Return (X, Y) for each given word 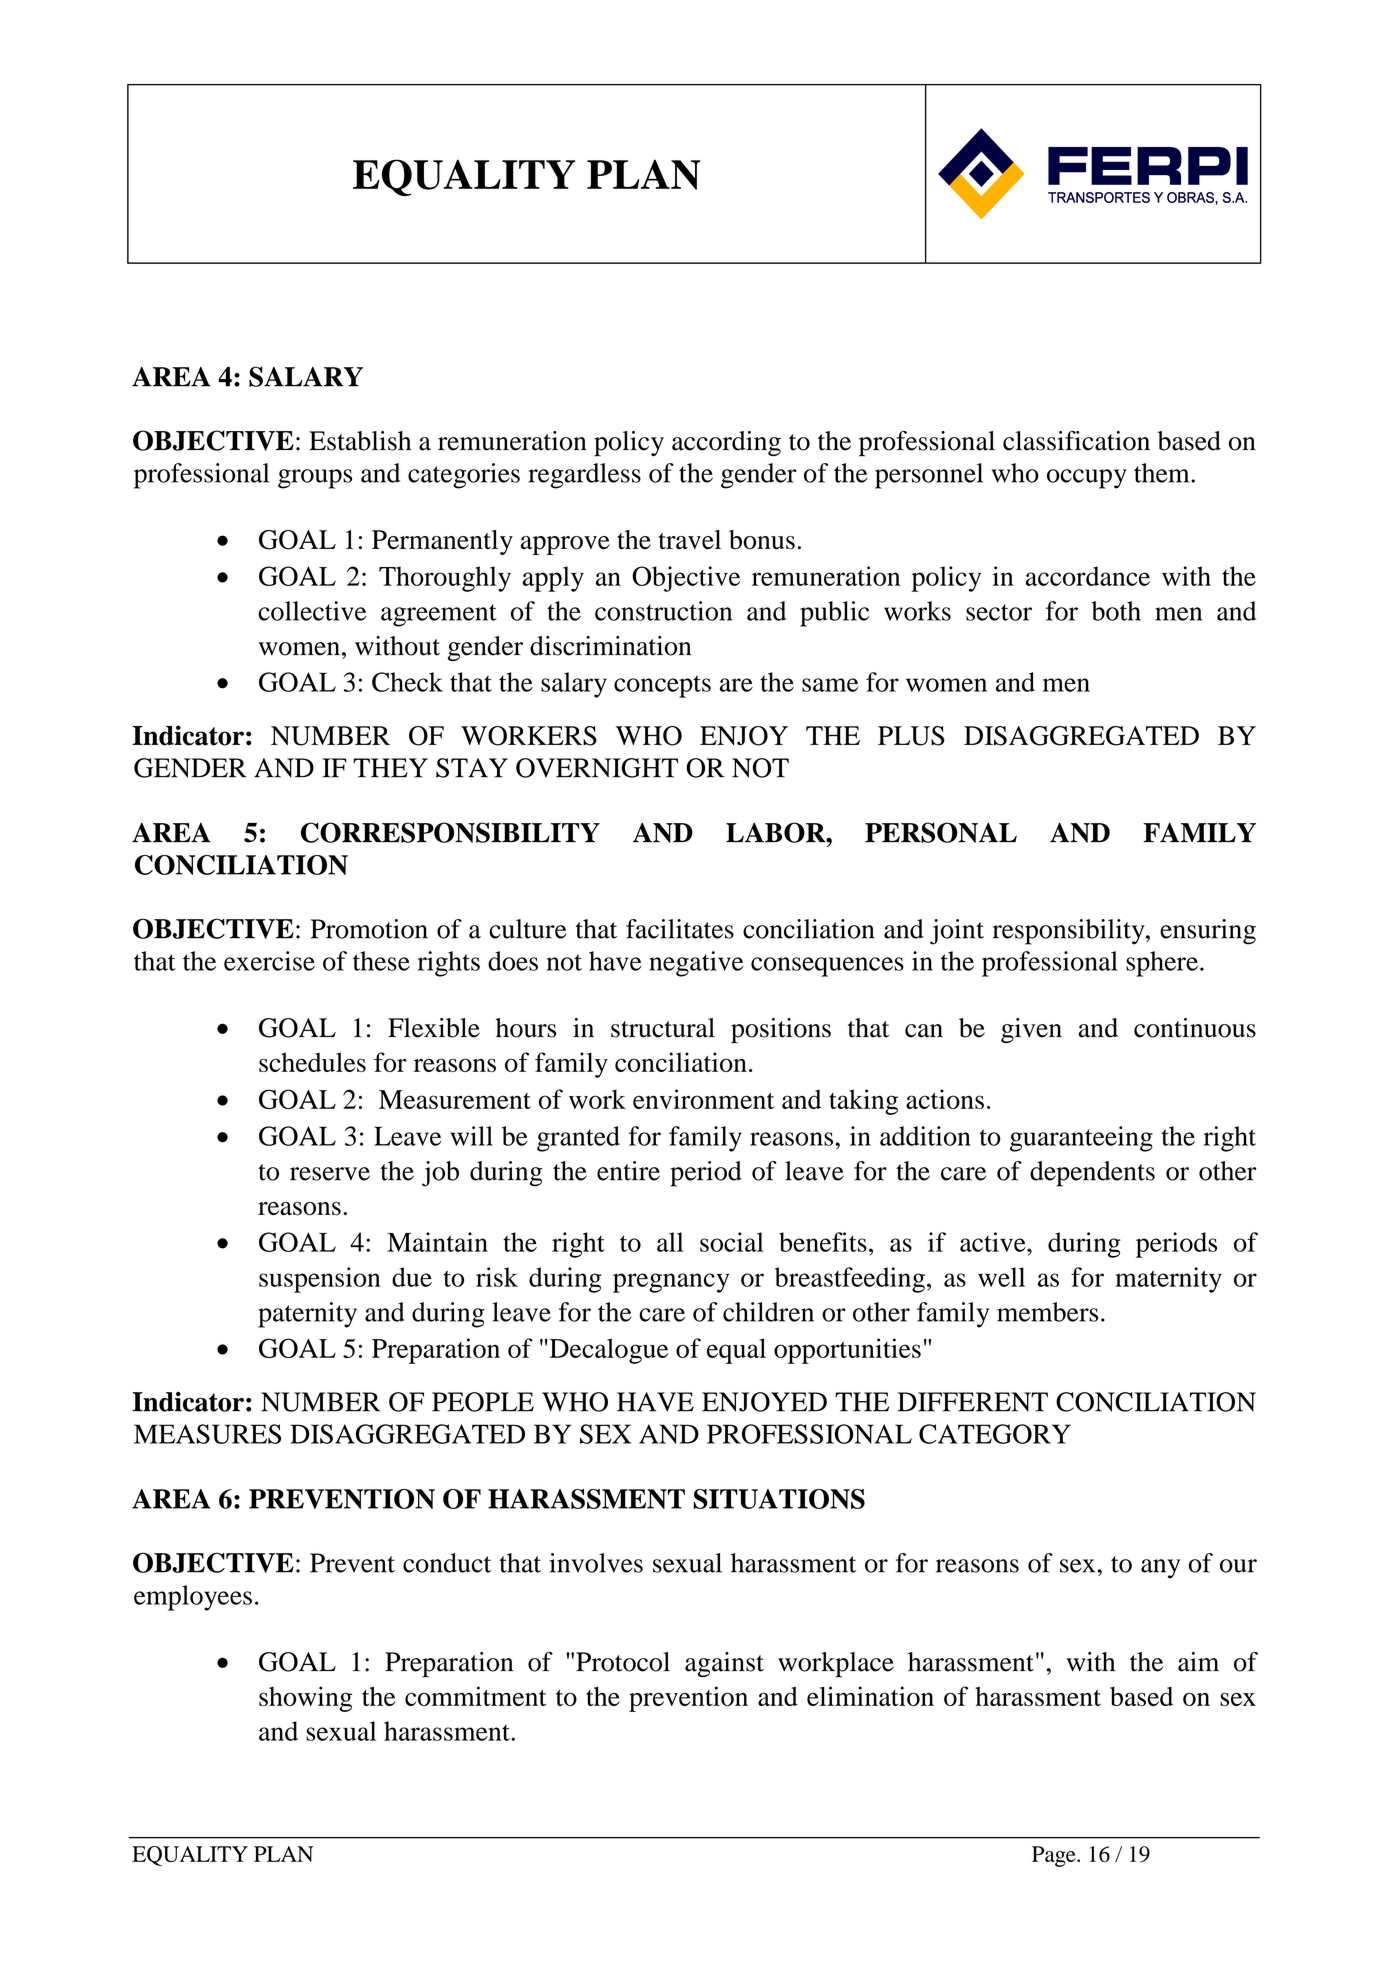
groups (315, 479)
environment (703, 1099)
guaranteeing (1081, 1139)
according (726, 443)
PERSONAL (941, 832)
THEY (390, 768)
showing (305, 1699)
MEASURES (207, 1434)
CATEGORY (995, 1434)
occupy (1087, 479)
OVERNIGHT (597, 768)
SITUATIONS (779, 1499)
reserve (330, 1174)
